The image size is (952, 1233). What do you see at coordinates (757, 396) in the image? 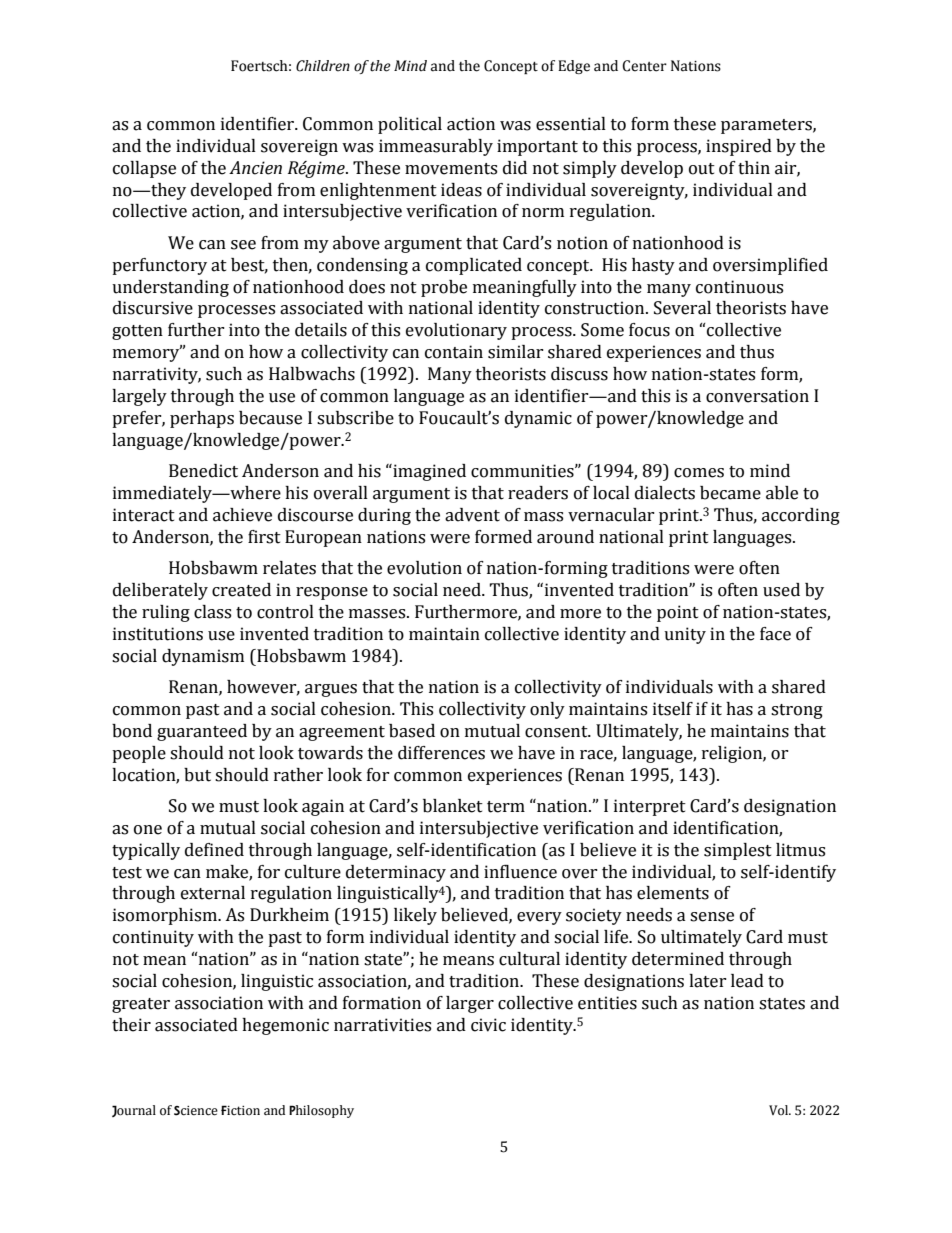
I see `conversation` at bounding box center [757, 396].
